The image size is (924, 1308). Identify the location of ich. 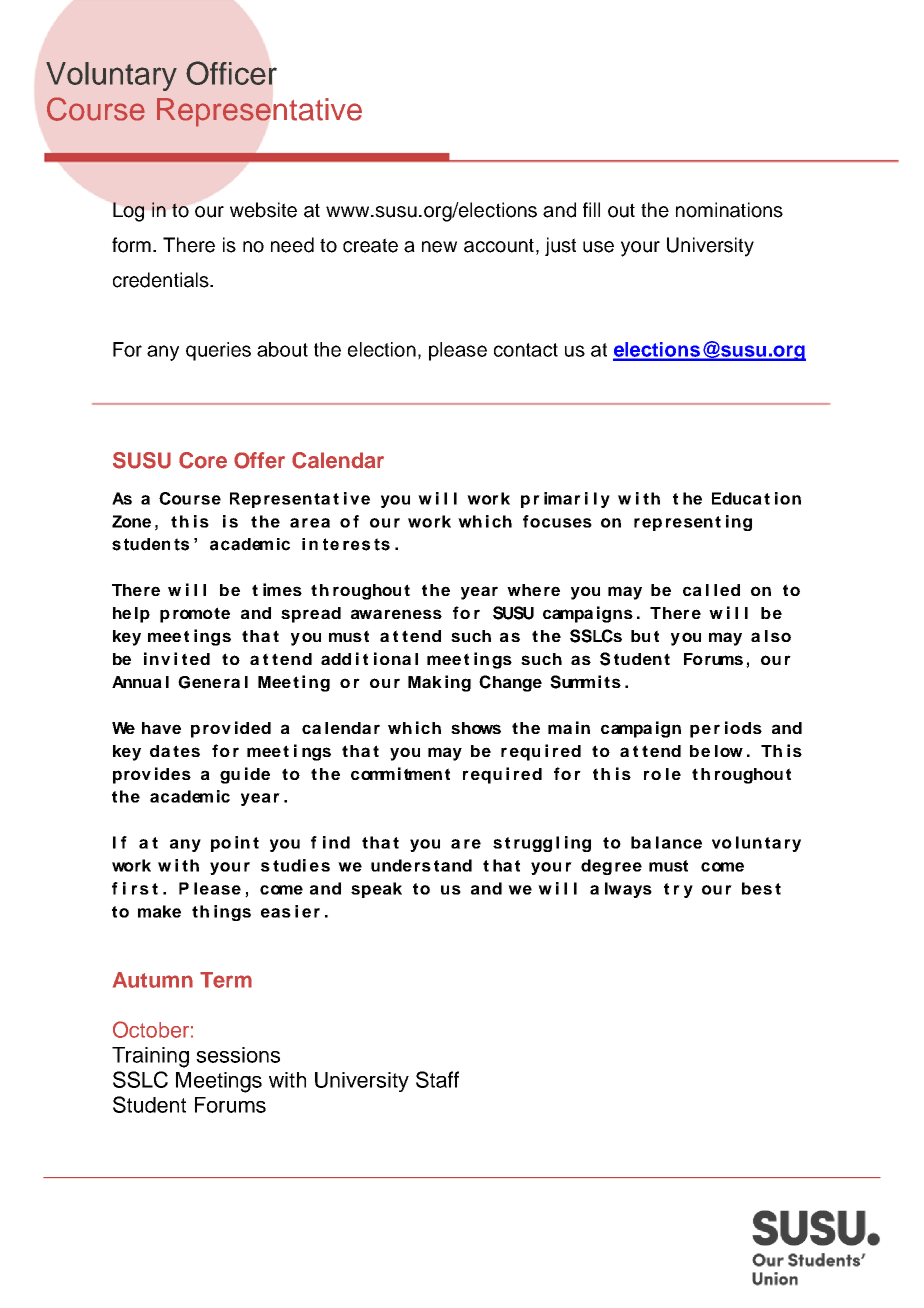
(428, 727).
